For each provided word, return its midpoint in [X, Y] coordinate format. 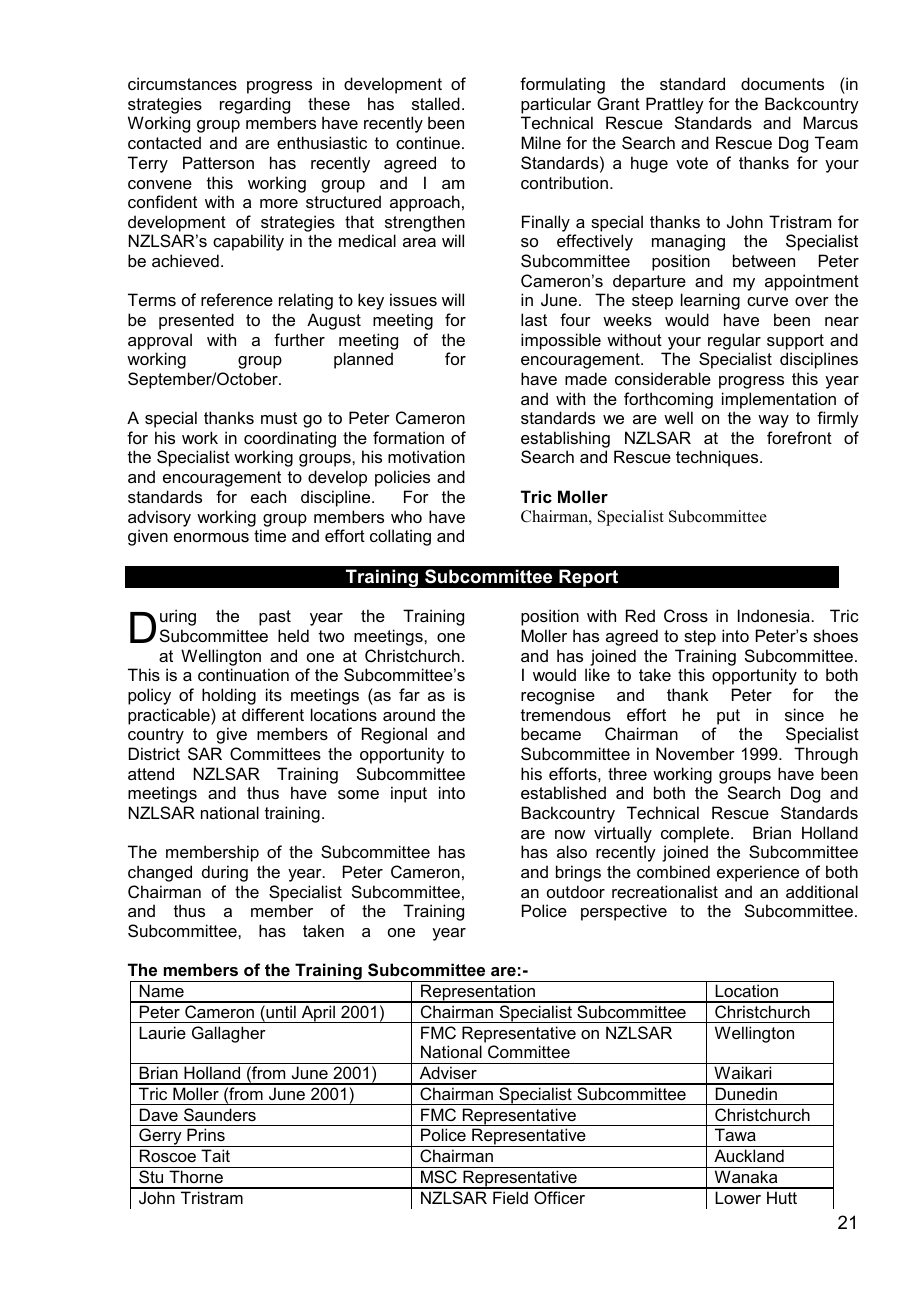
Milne [541, 142]
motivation [426, 456]
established [563, 792]
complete [696, 834]
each [268, 496]
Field [510, 1197]
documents [782, 83]
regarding [255, 105]
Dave [159, 1114]
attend [151, 773]
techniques [718, 458]
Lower [738, 1197]
